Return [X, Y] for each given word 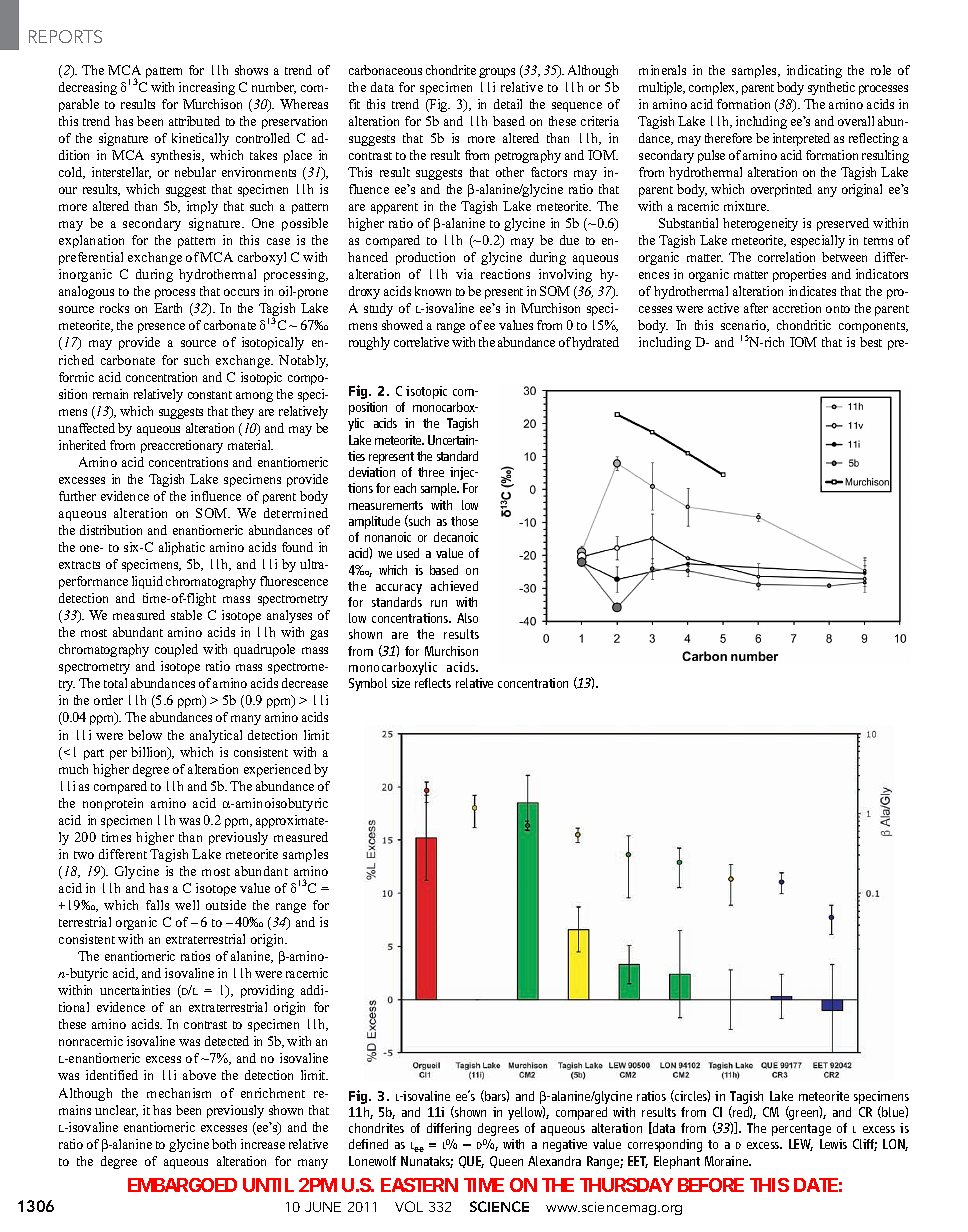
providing [267, 991]
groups [497, 73]
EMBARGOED [182, 1185]
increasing [207, 88]
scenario [744, 326]
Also [467, 618]
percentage [801, 1130]
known [433, 291]
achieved [454, 586]
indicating [814, 71]
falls [157, 905]
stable [186, 615]
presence [161, 328]
